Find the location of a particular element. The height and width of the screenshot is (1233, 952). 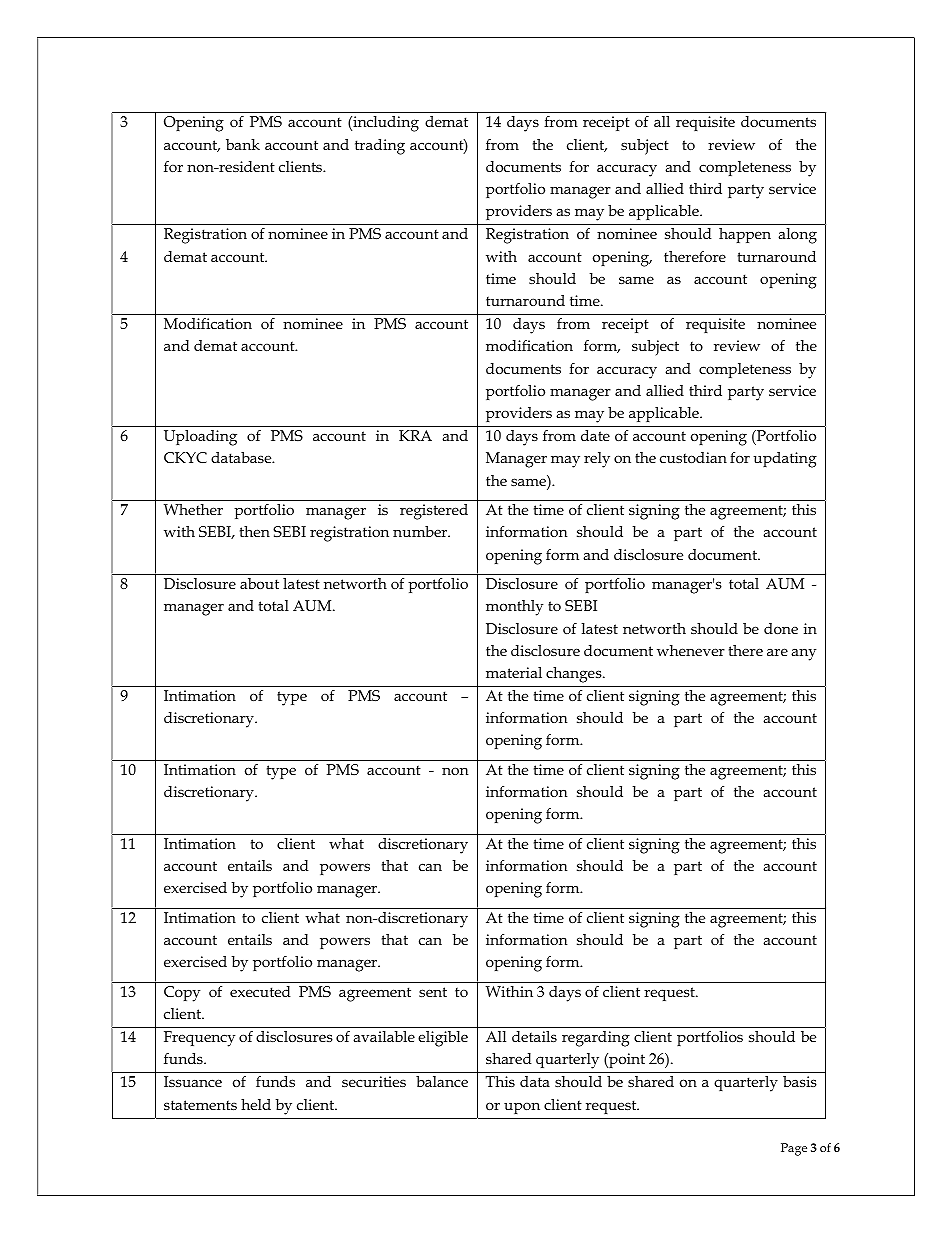

Uploading is located at coordinates (200, 438).
